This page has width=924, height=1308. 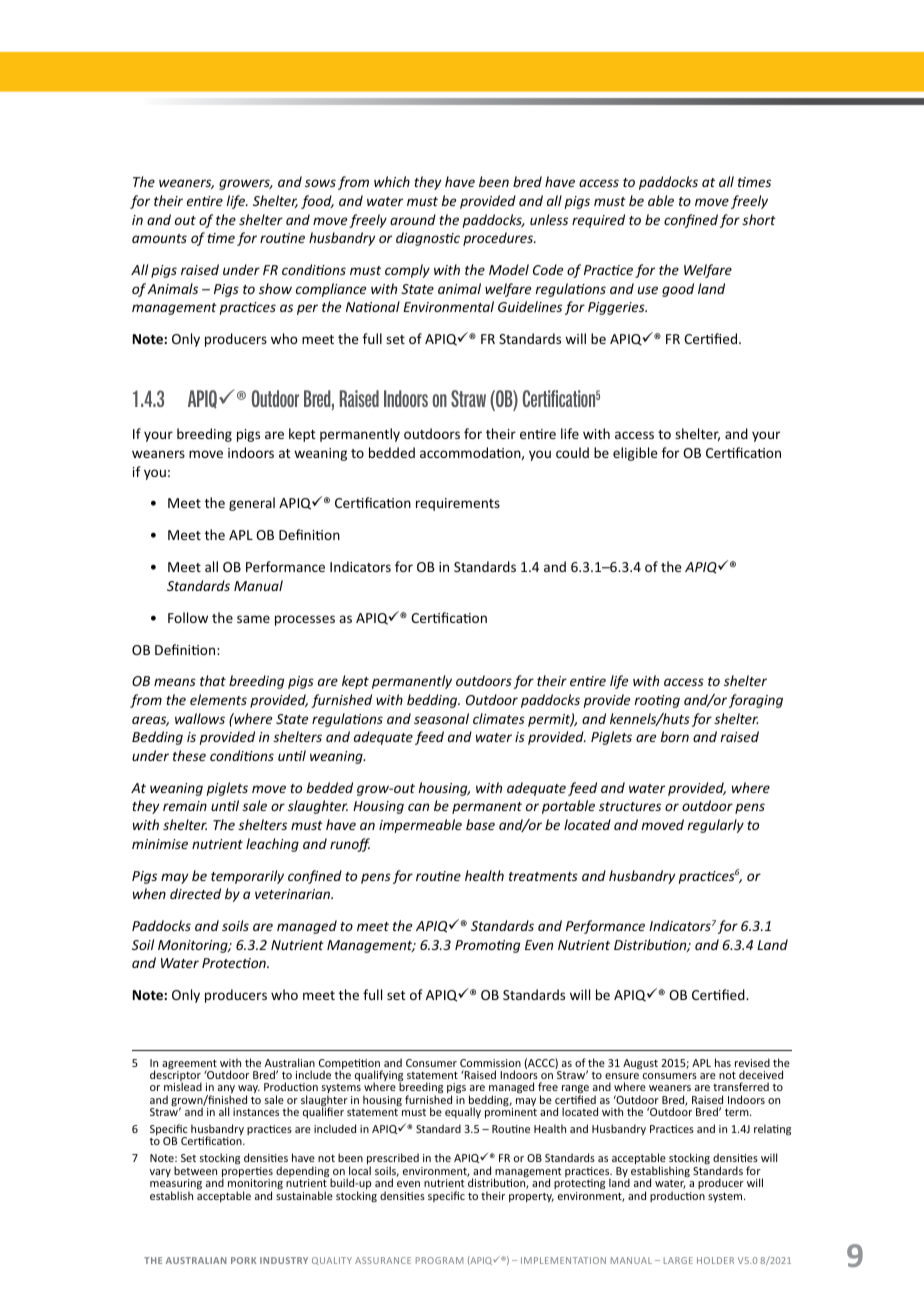 What do you see at coordinates (458, 504) in the page?
I see `requirements` at bounding box center [458, 504].
